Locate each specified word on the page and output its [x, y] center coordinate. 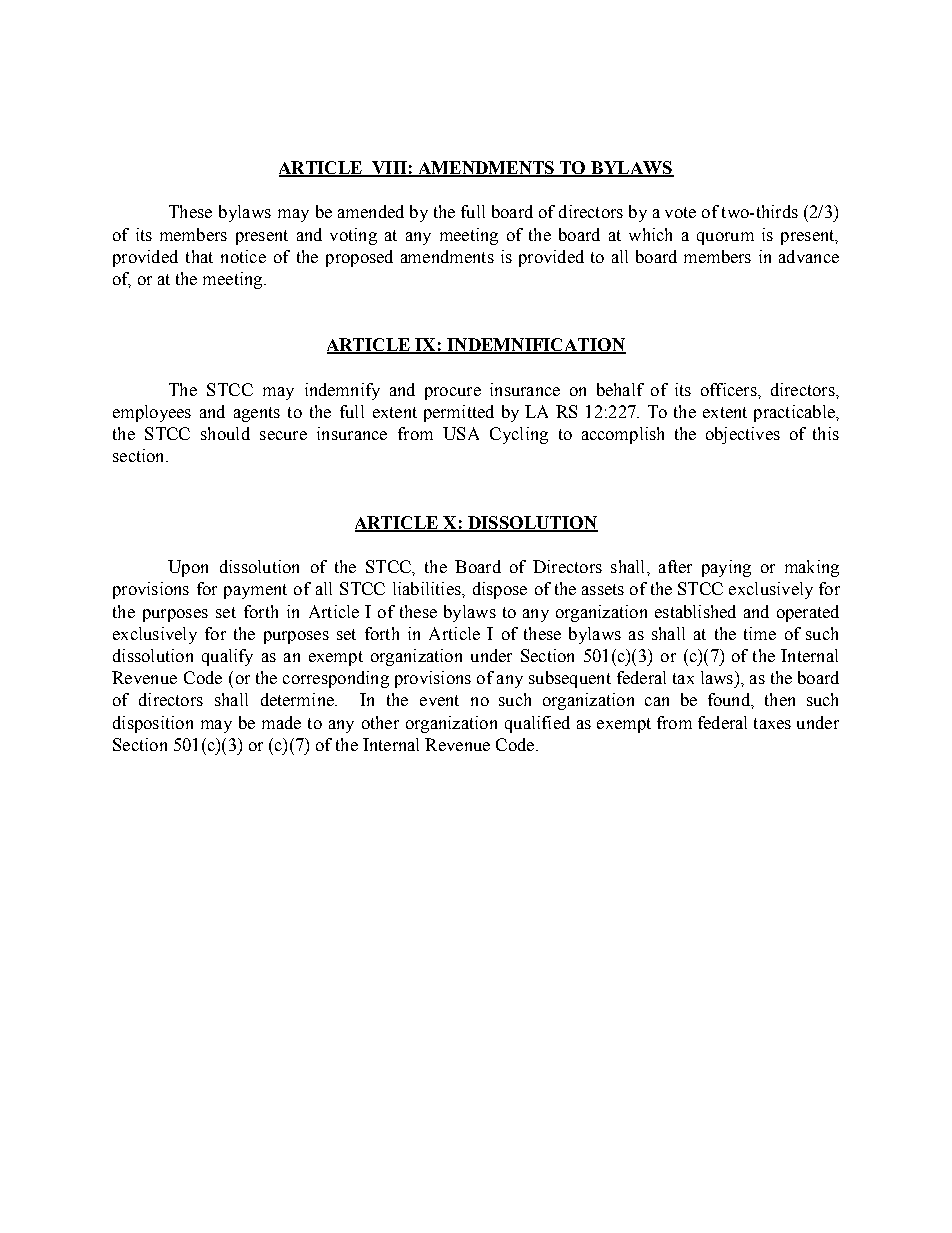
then [780, 699]
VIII [389, 169]
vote [680, 212]
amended [371, 211]
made [281, 722]
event [439, 700]
